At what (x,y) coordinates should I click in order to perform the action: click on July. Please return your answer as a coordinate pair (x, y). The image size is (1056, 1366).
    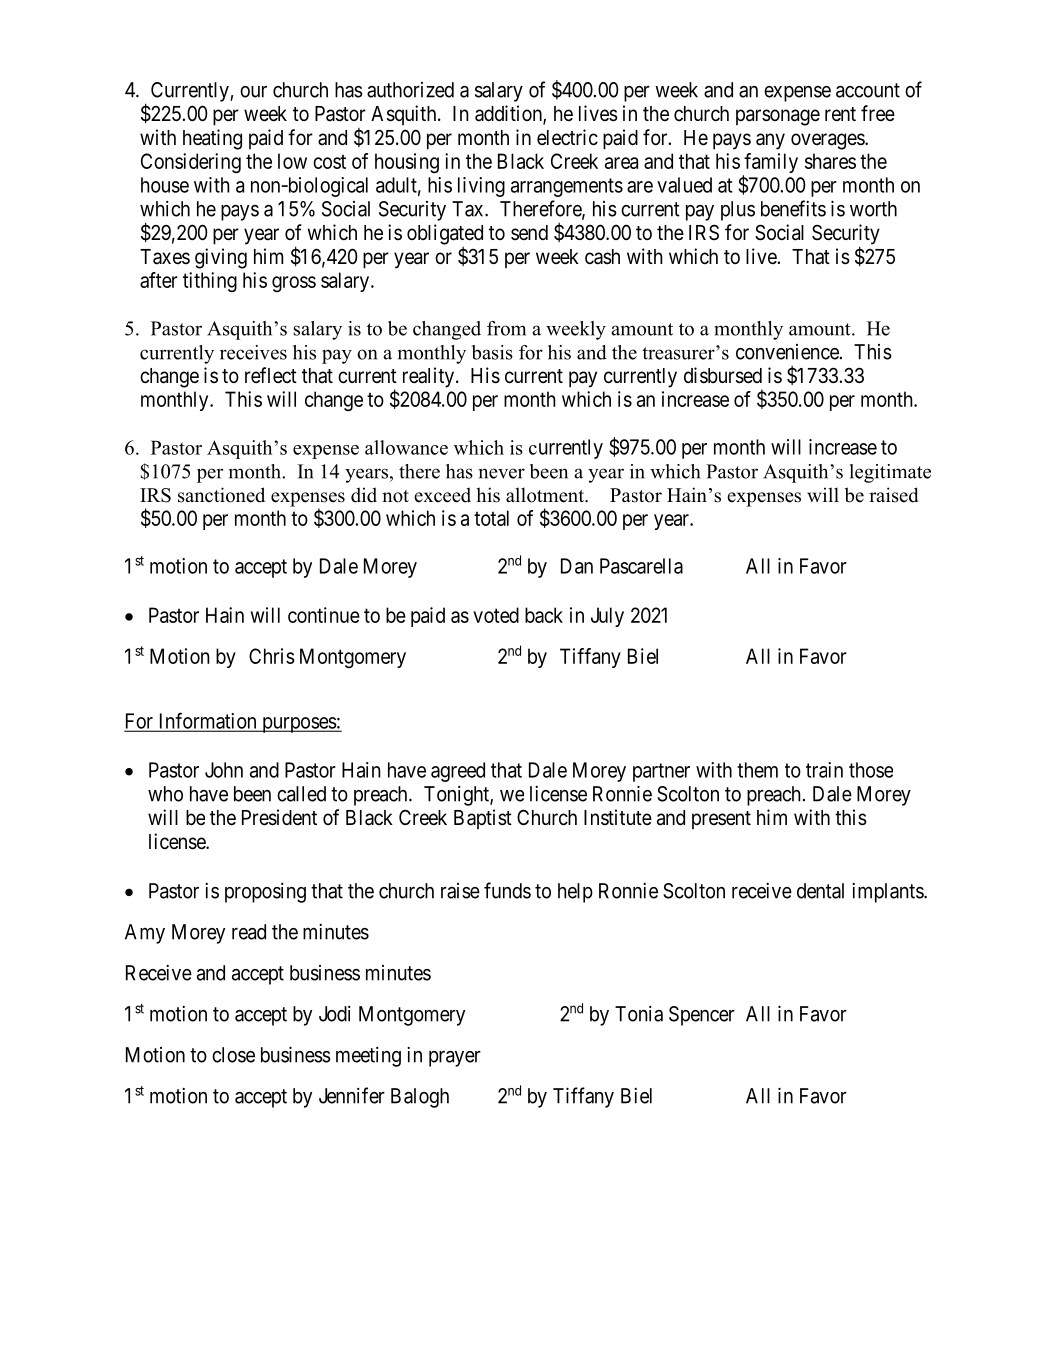
    Looking at the image, I should click on (607, 617).
